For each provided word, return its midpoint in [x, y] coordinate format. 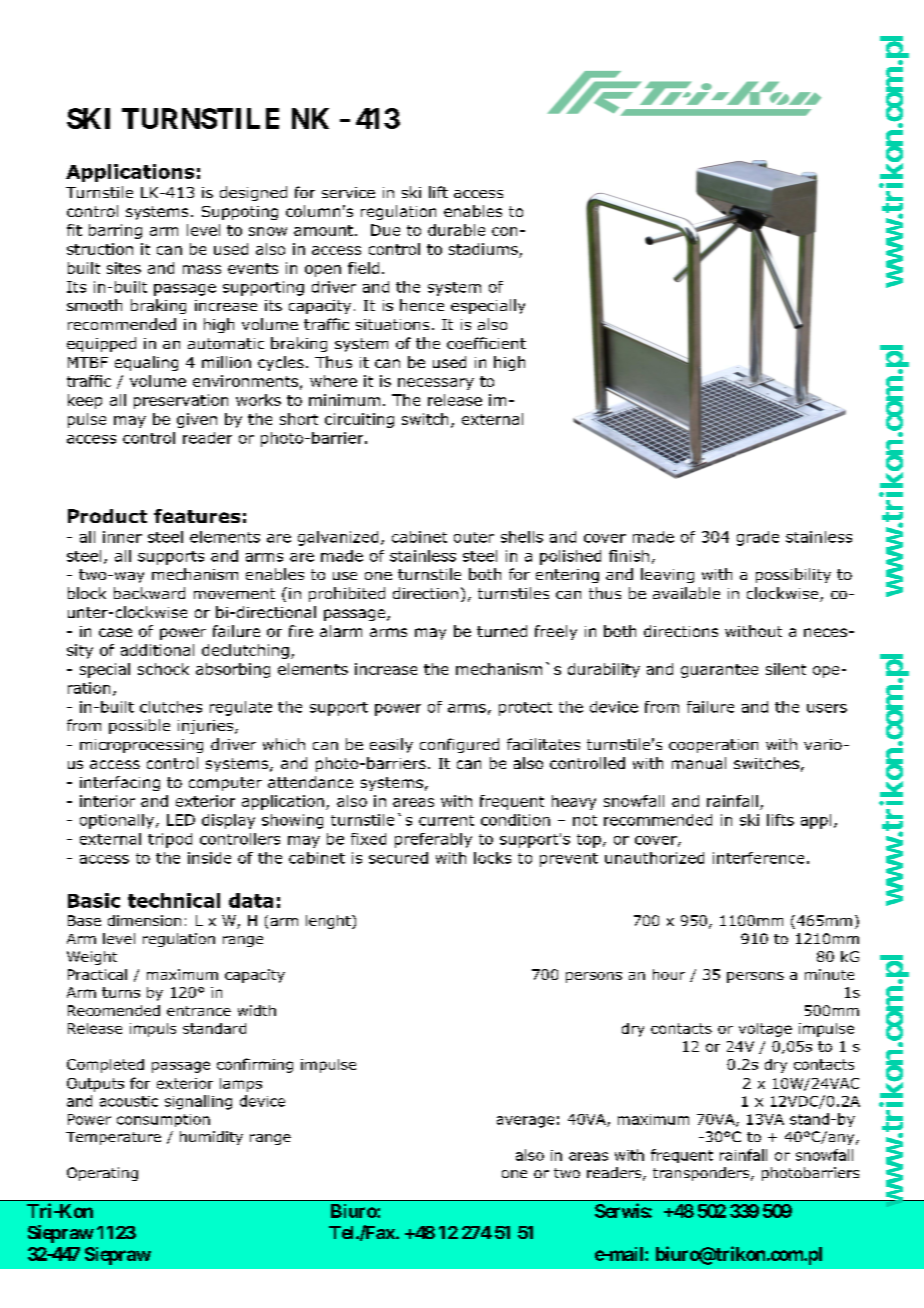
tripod [170, 840]
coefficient [486, 343]
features [197, 516]
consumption [163, 1120]
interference [758, 858]
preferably [433, 840]
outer [474, 537]
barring [115, 231]
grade [758, 538]
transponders [701, 1174]
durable [456, 230]
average [525, 1122]
